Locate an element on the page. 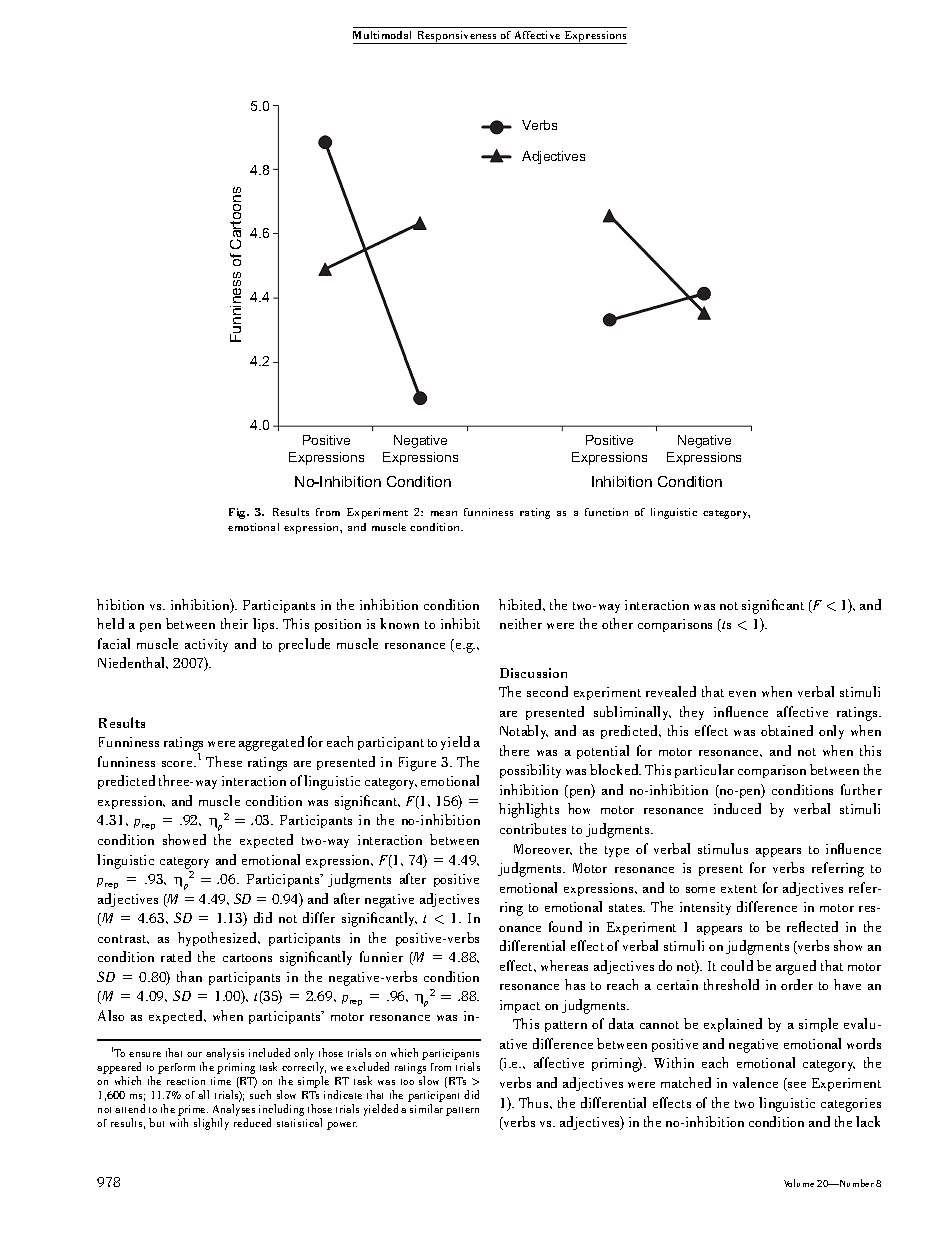  other is located at coordinates (617, 623).
